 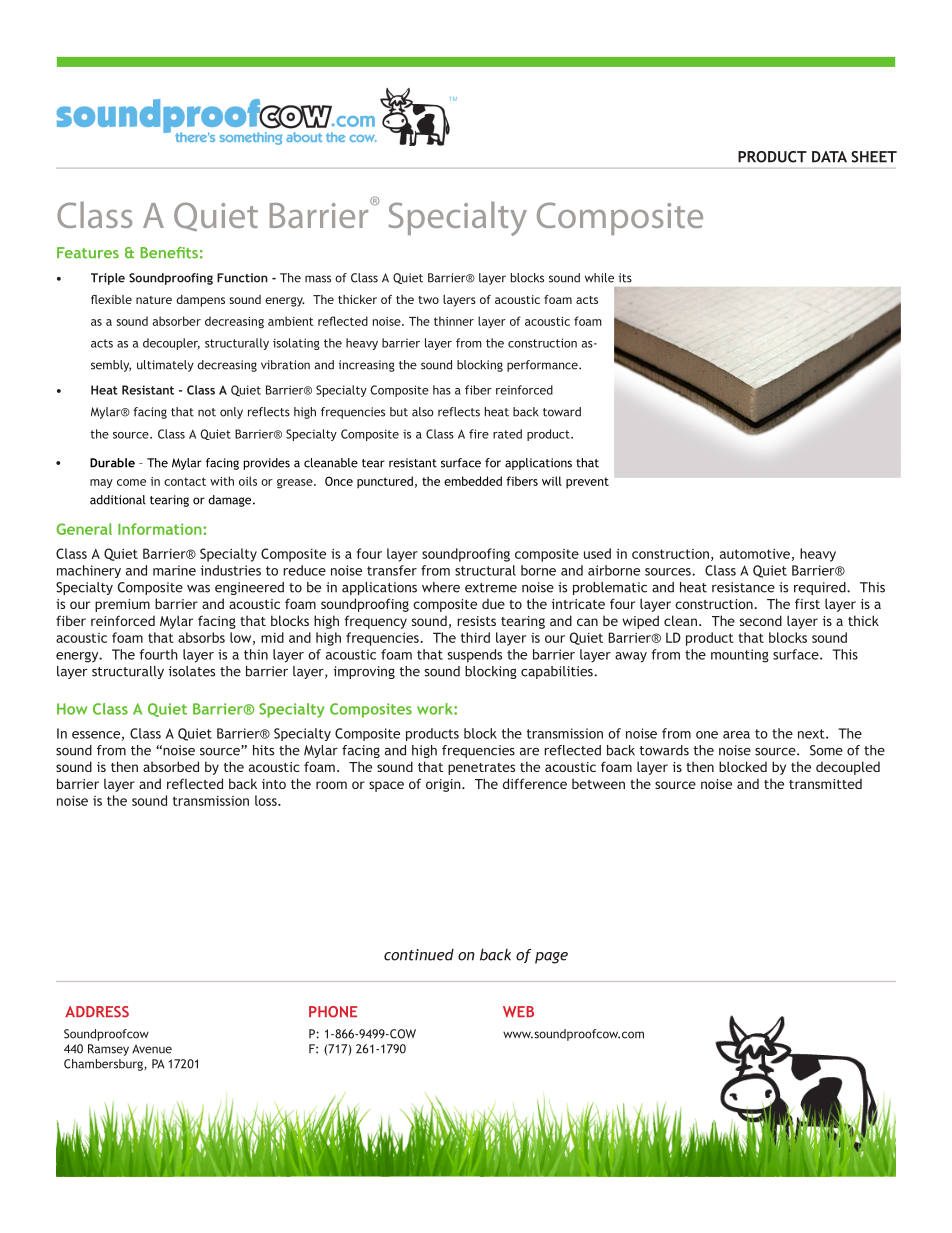 I want to click on page, so click(x=551, y=958).
